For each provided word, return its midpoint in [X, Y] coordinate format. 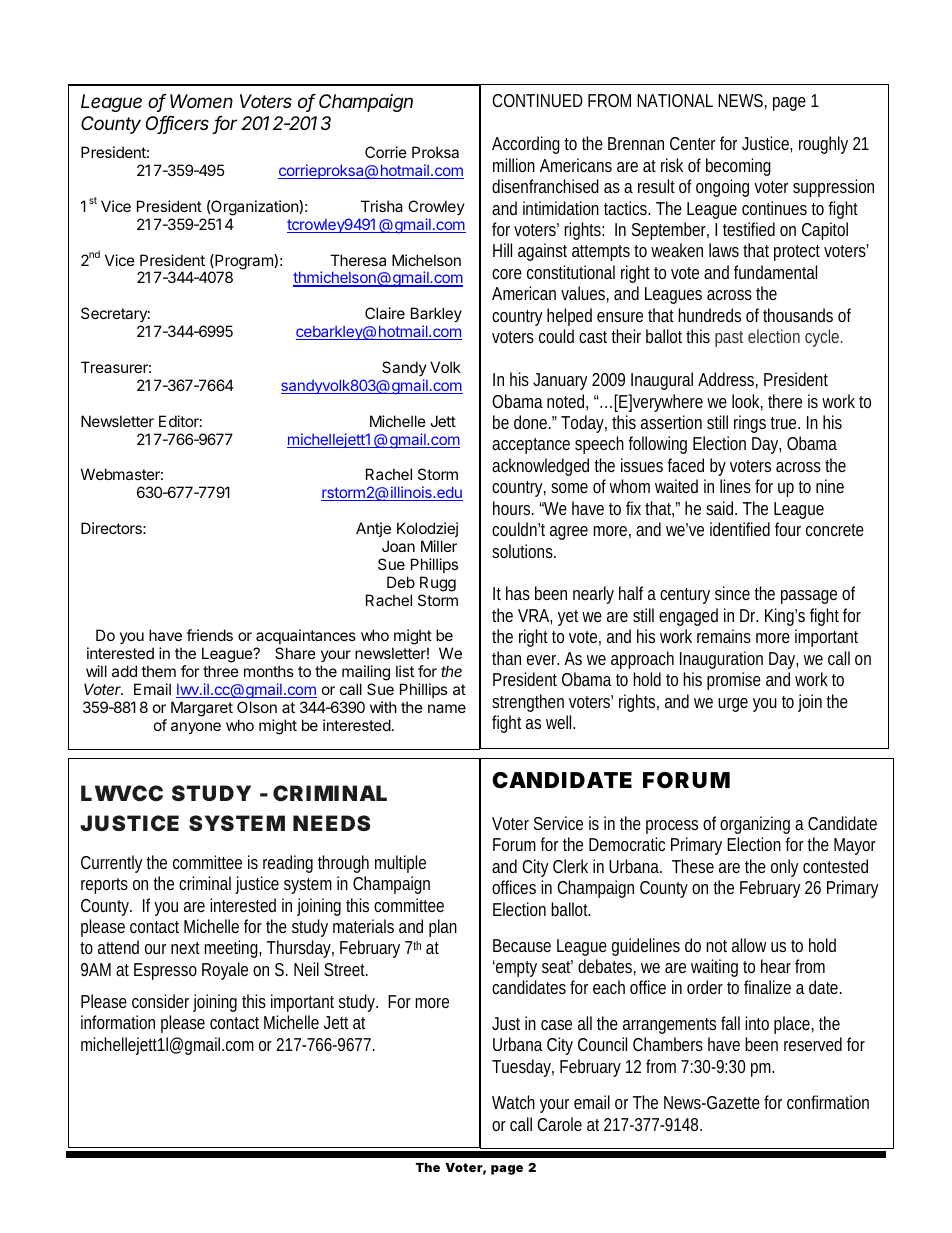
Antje [373, 529]
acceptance [531, 446]
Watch [513, 1102]
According [526, 145]
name [447, 708]
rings [750, 424]
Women [201, 101]
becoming [738, 167]
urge [733, 705]
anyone [196, 728]
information [118, 1022]
